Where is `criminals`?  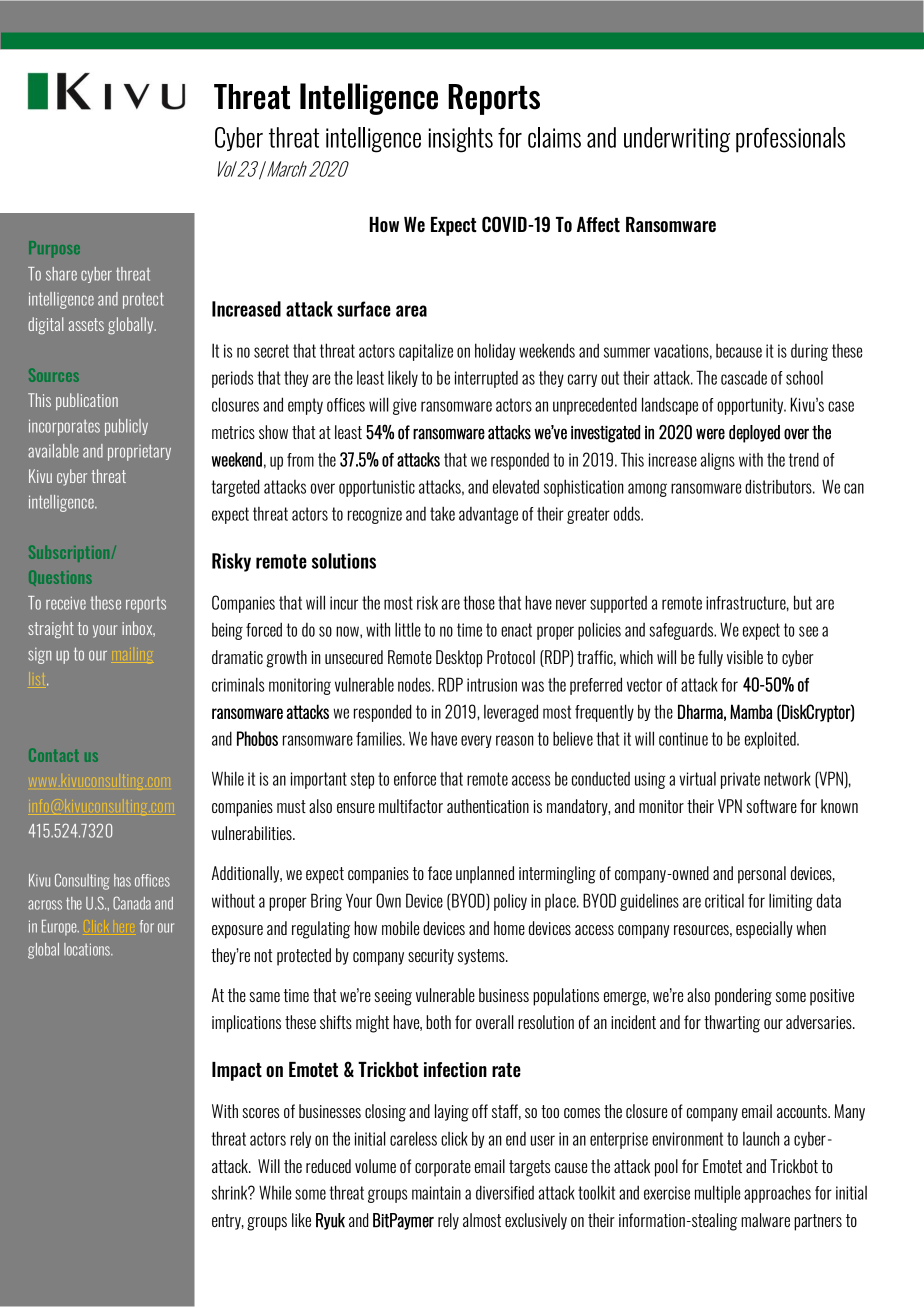
criminals is located at coordinates (238, 684).
